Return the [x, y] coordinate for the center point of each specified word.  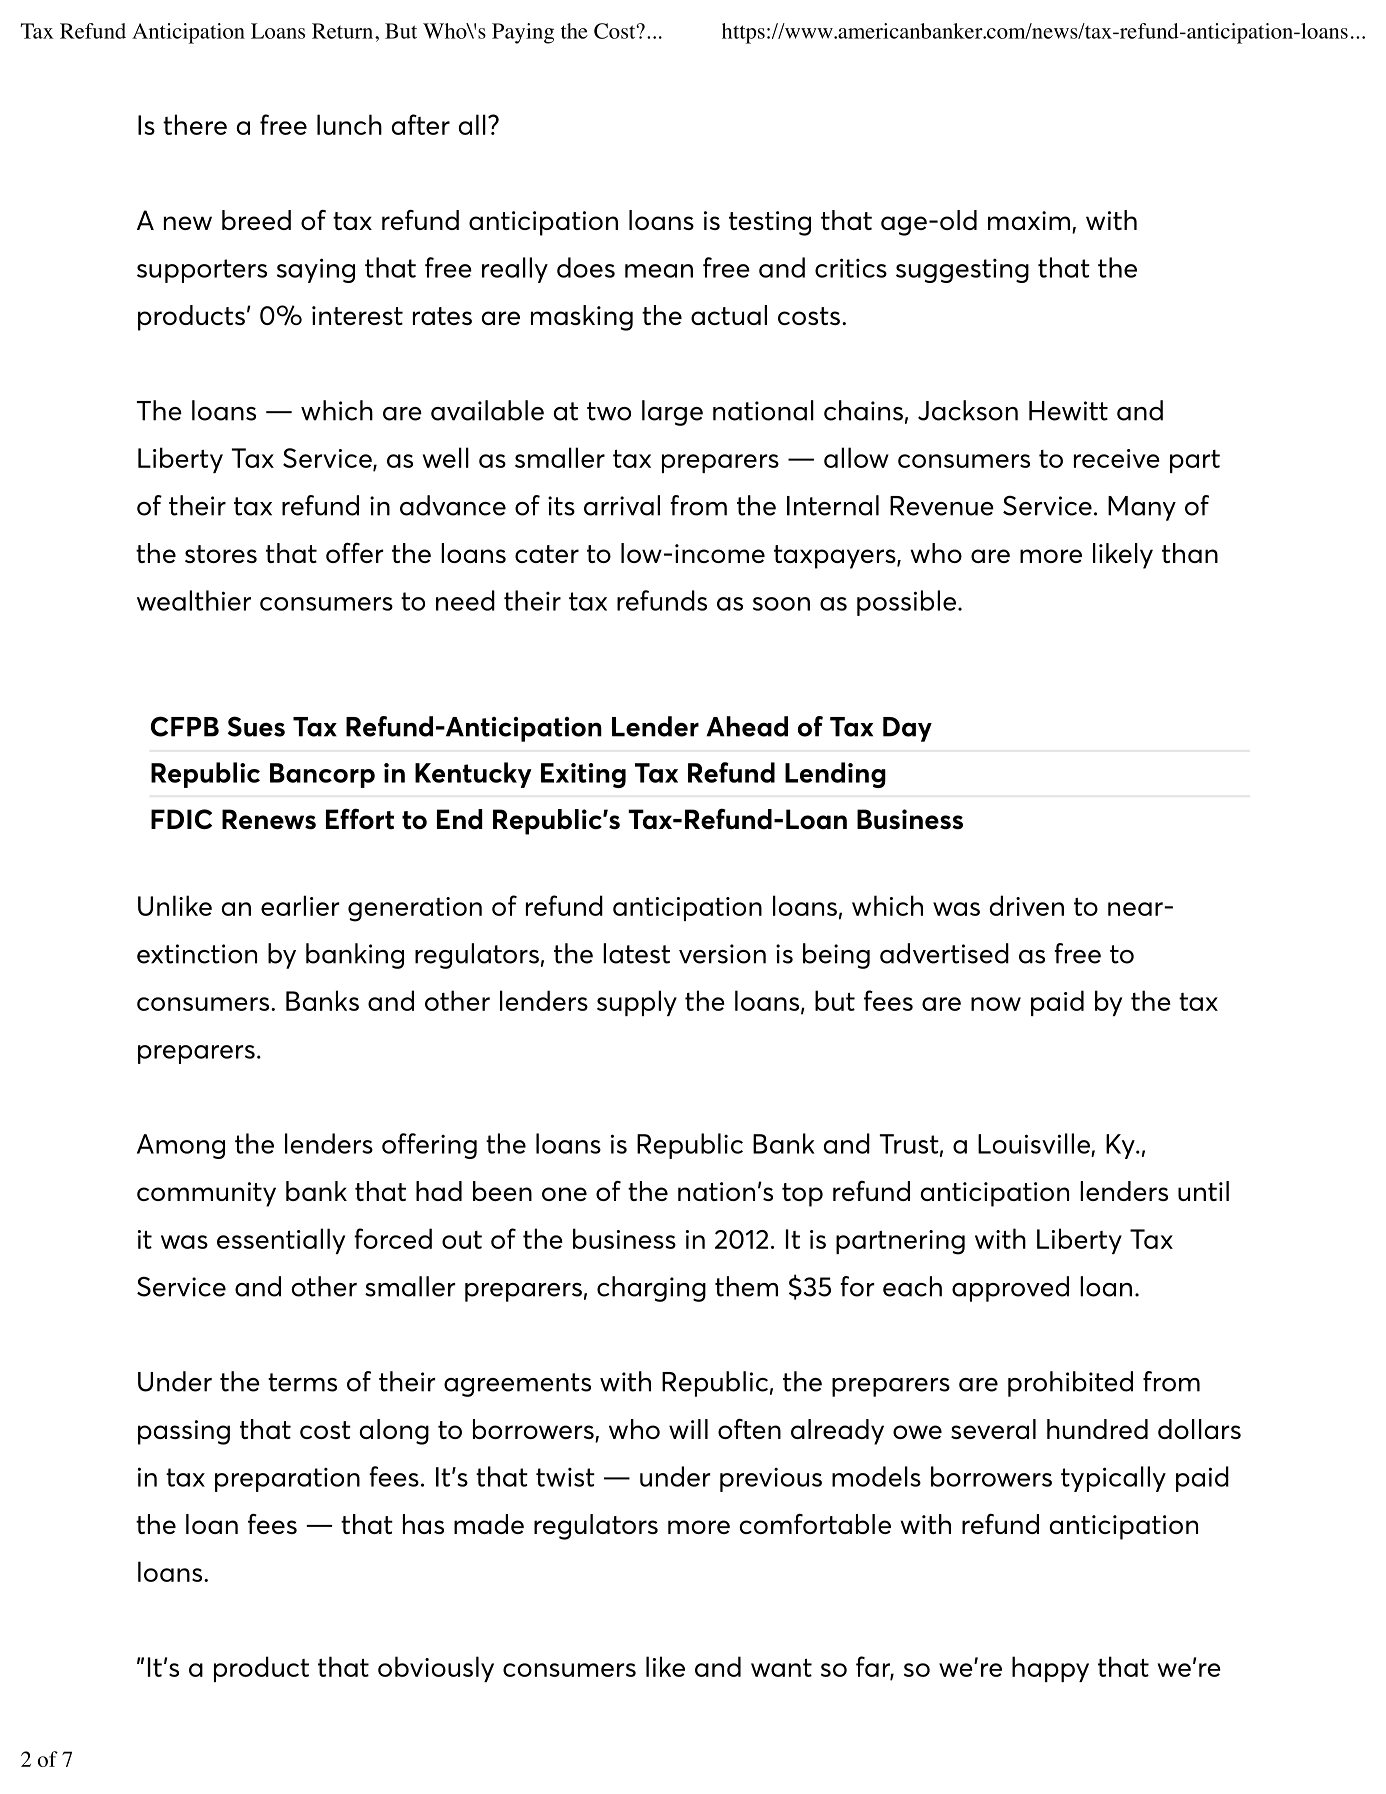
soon [781, 604]
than [1190, 553]
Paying [523, 33]
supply [637, 1003]
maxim [1030, 222]
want [781, 1668]
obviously [436, 1669]
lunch [349, 124]
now [996, 1004]
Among [181, 1146]
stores [221, 554]
